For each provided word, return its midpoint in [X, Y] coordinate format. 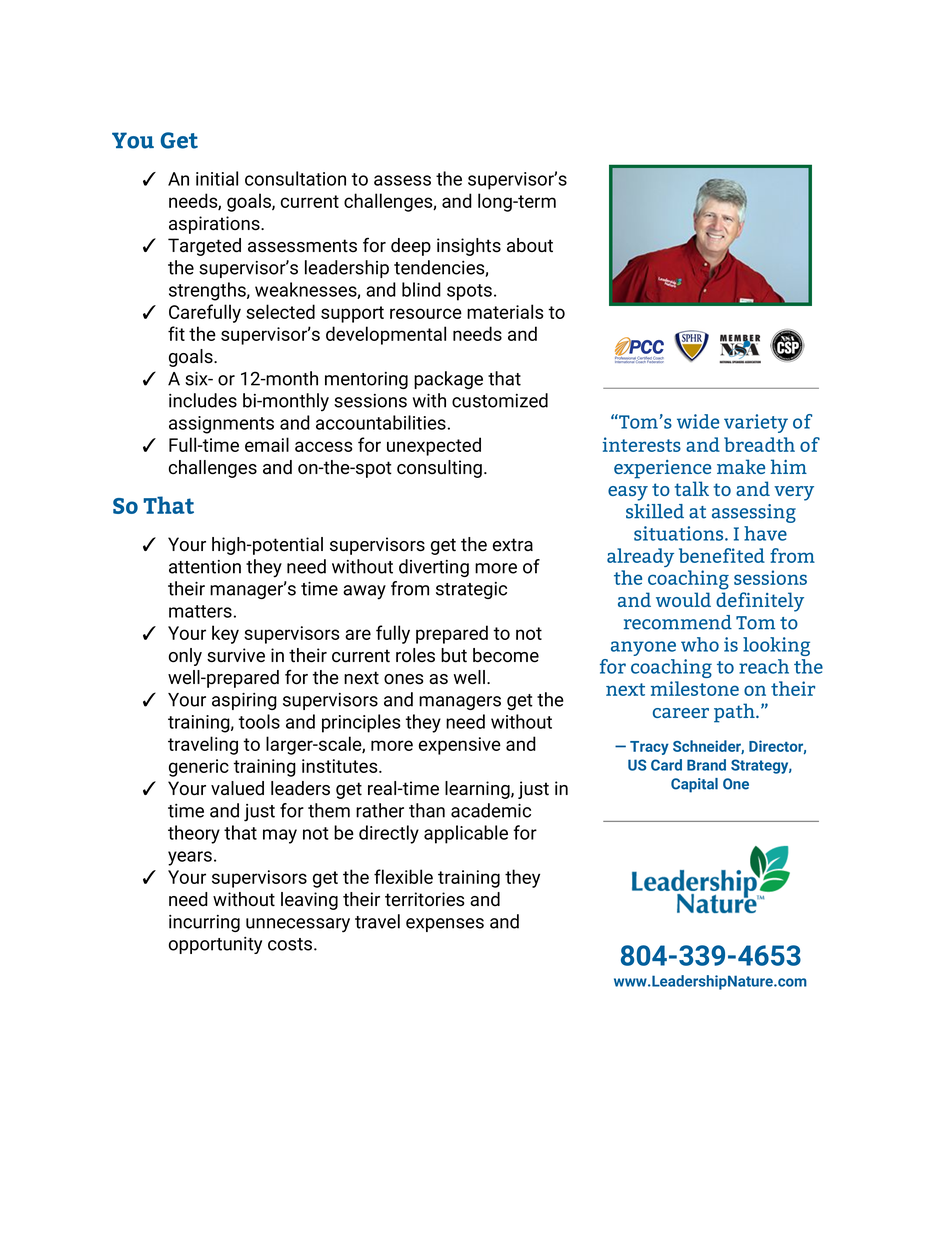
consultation [295, 178]
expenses [445, 925]
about [530, 245]
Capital [694, 785]
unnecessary [298, 925]
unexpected [434, 446]
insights [469, 247]
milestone [695, 688]
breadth [759, 444]
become [506, 655]
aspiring [244, 701]
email [267, 444]
